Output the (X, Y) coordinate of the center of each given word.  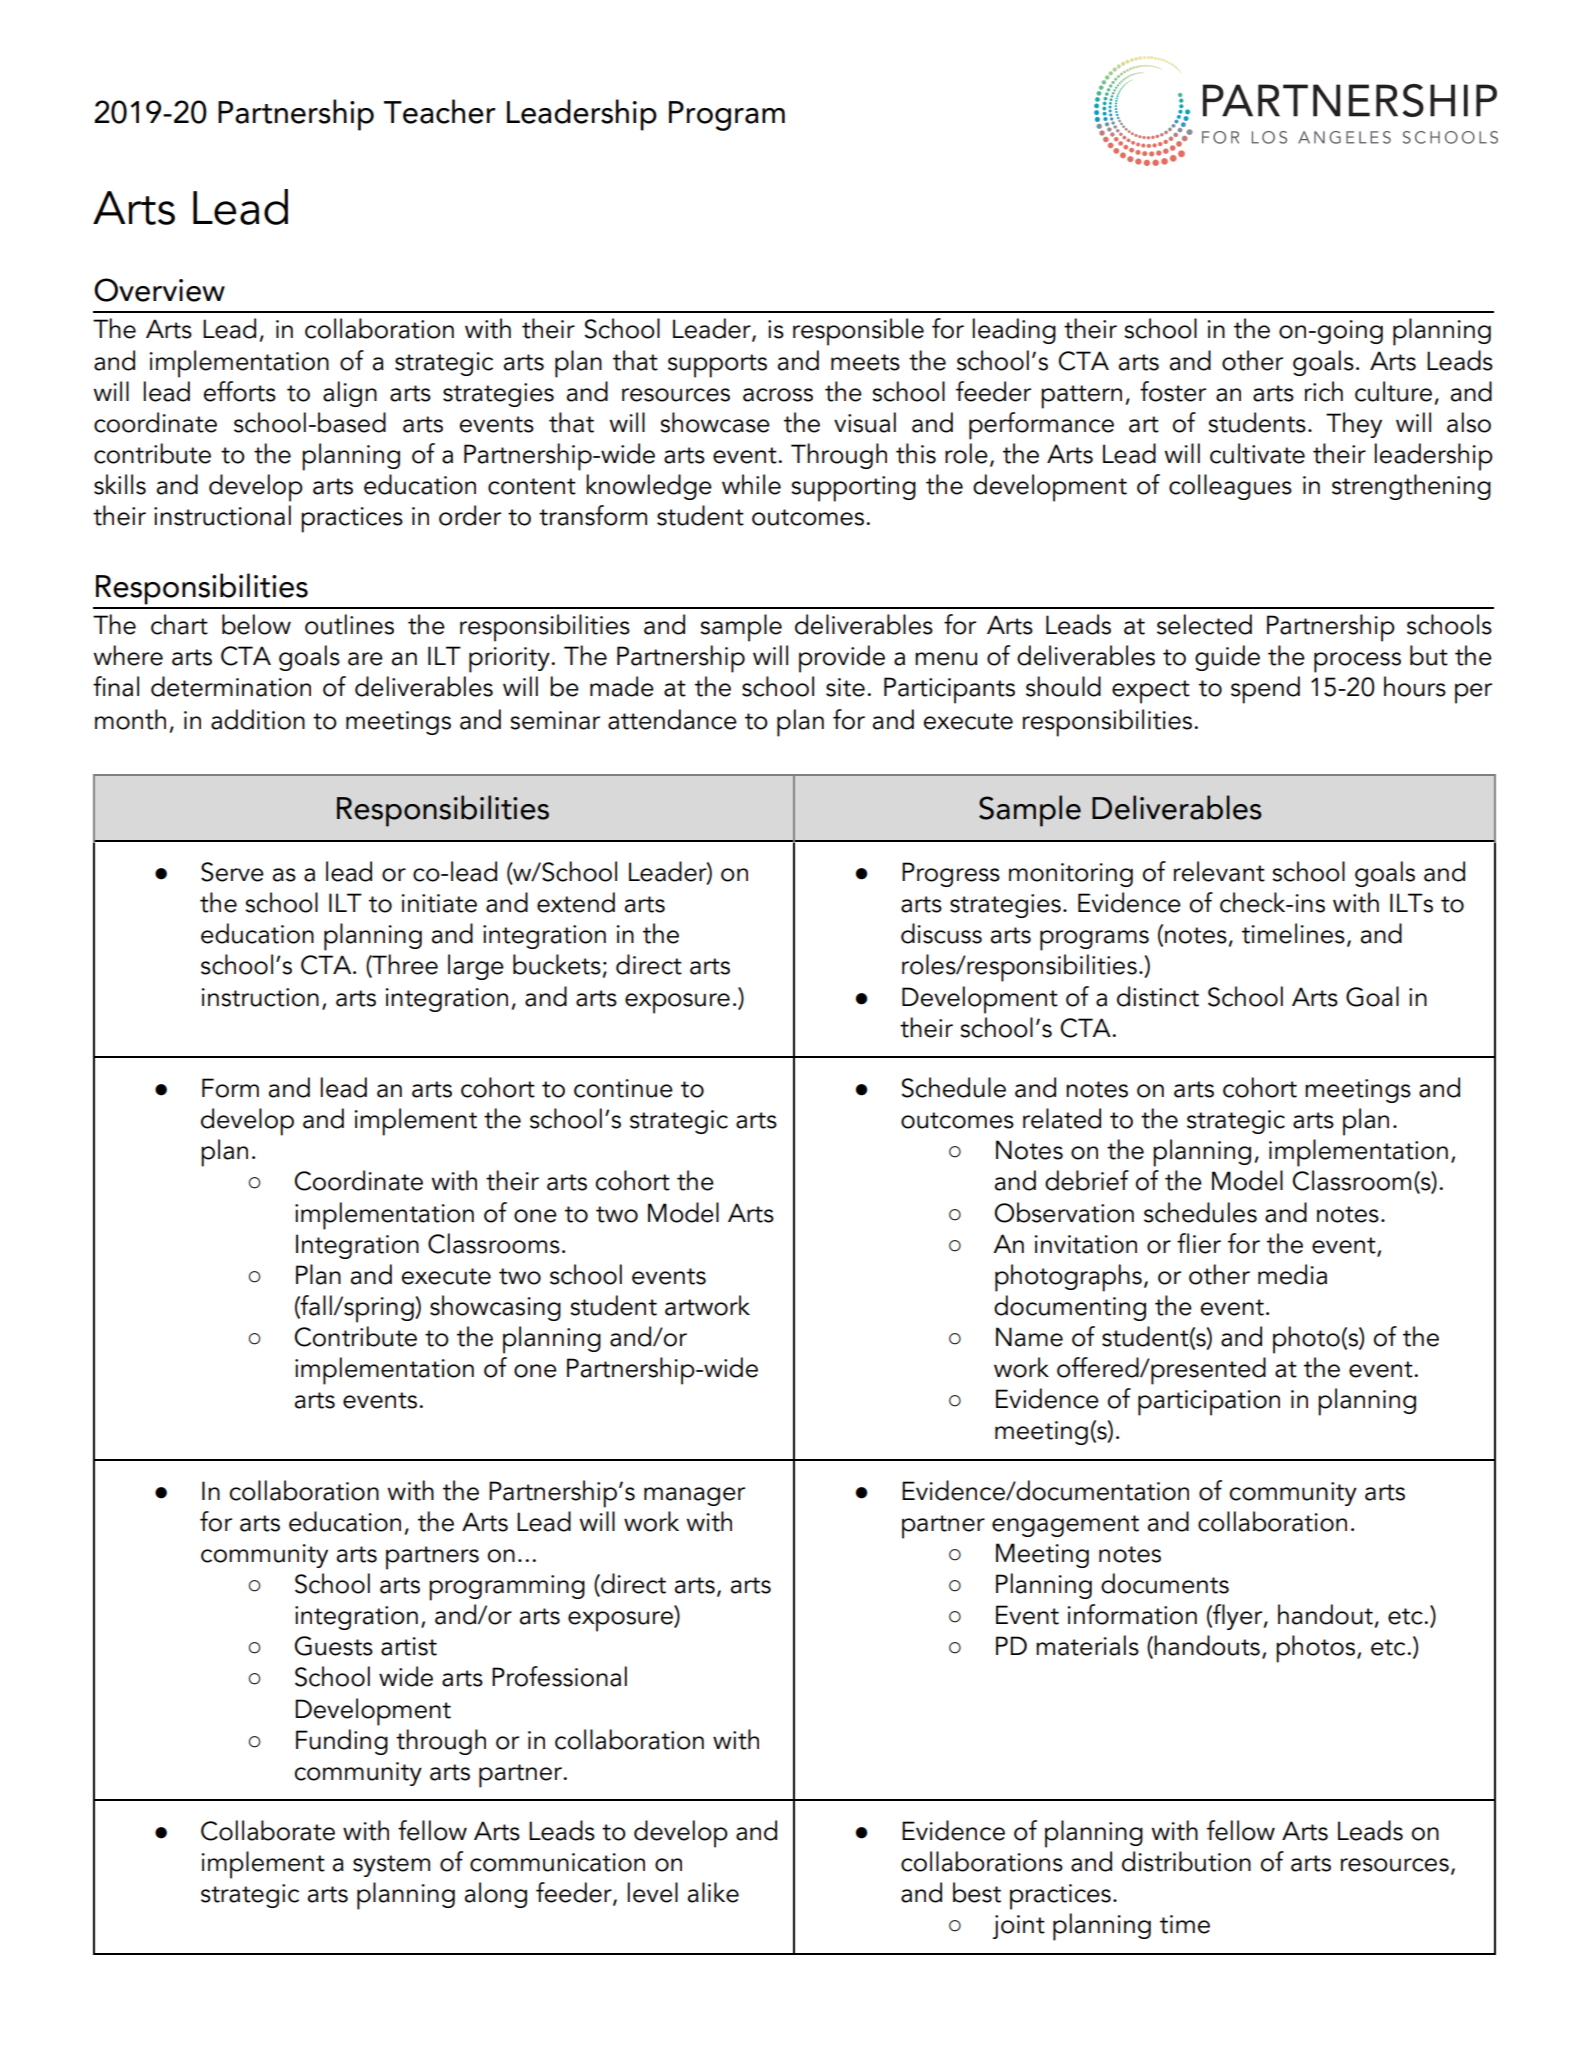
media (1292, 1274)
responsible (858, 332)
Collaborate (268, 1830)
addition (258, 719)
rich (1324, 391)
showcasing (495, 1308)
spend (1265, 690)
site (845, 687)
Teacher (440, 111)
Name (1029, 1337)
